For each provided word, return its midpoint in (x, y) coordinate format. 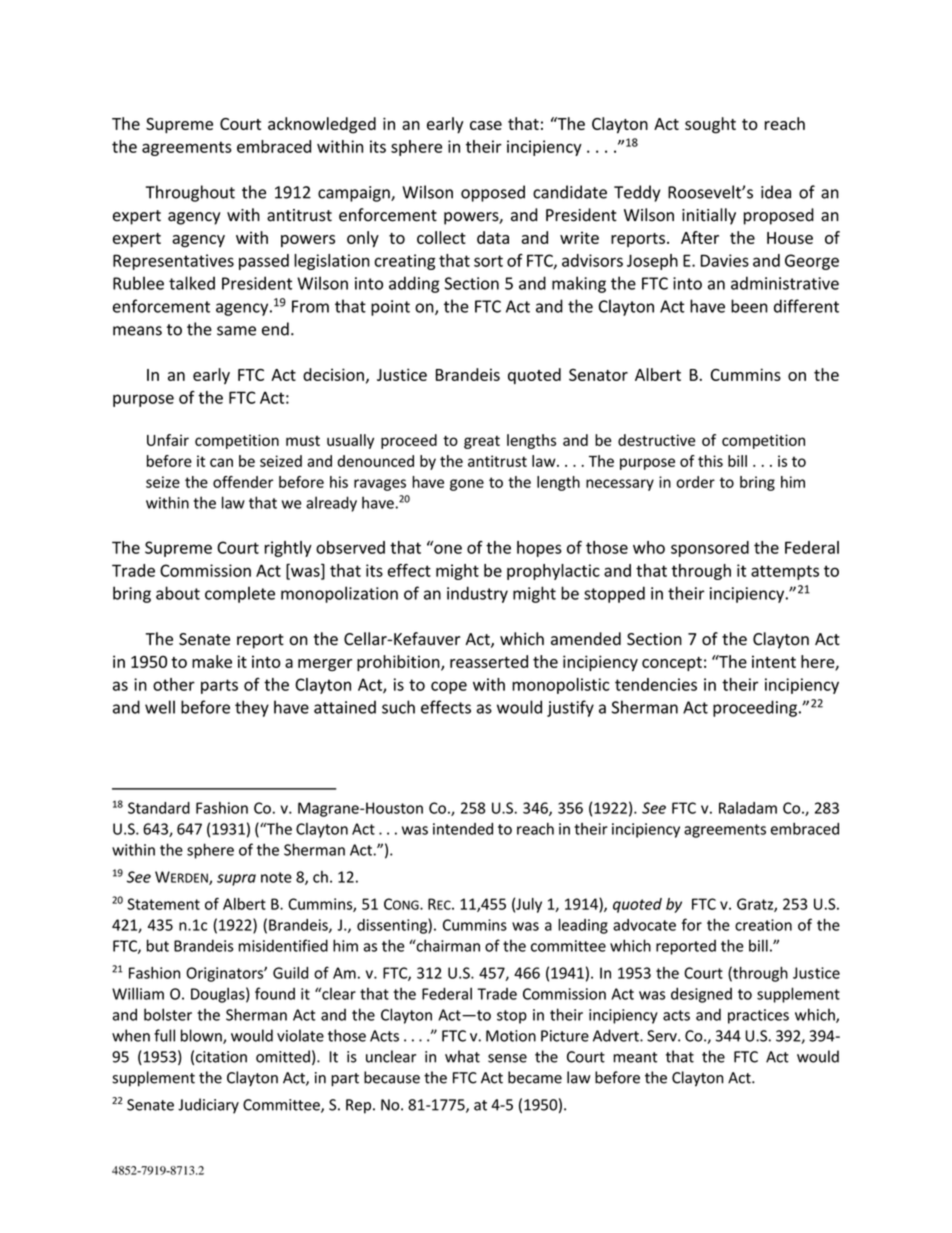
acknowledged (322, 125)
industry (477, 594)
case (486, 125)
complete (240, 594)
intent (774, 661)
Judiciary (208, 1106)
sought (710, 125)
